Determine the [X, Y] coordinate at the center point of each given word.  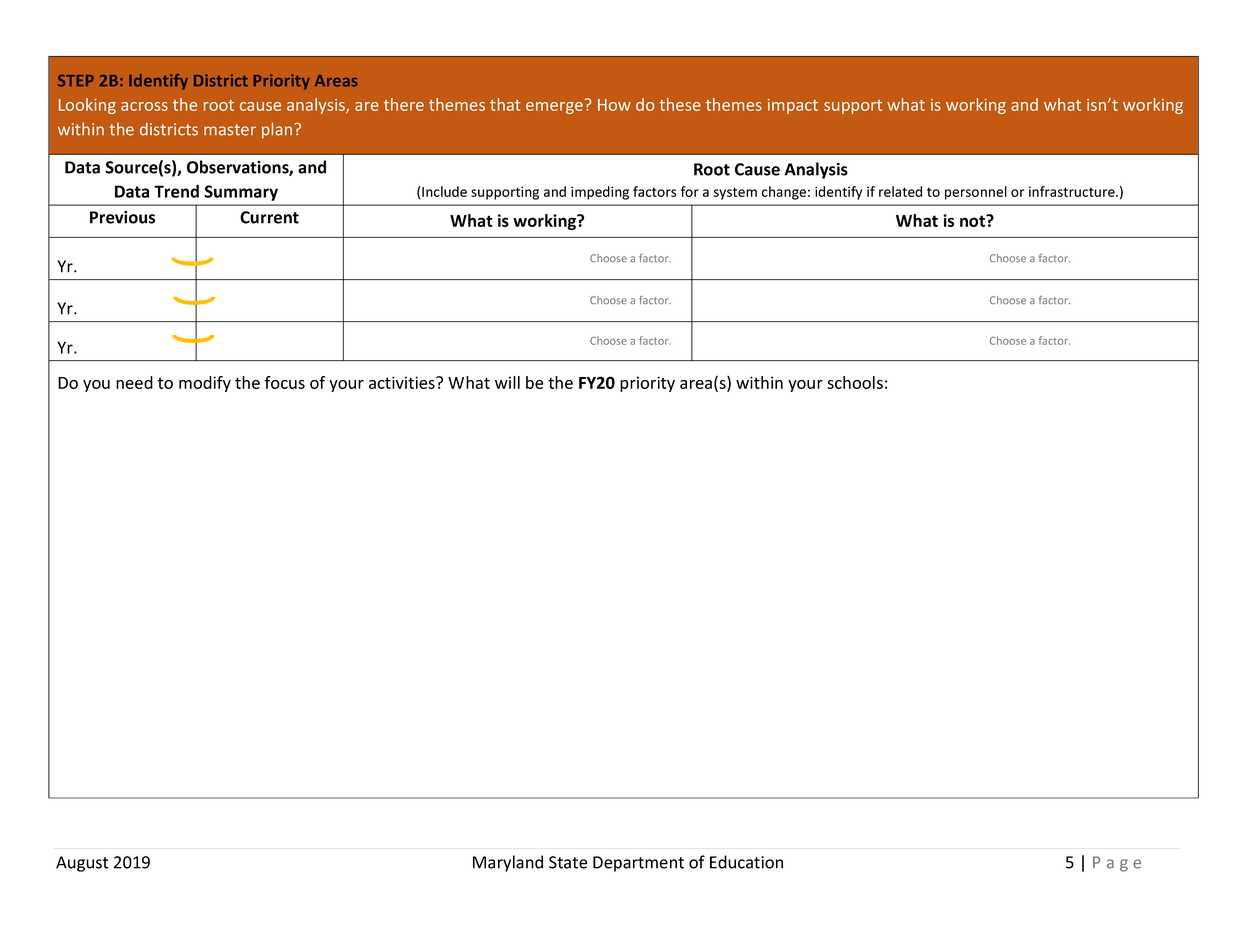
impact [793, 106]
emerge [554, 108]
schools [855, 382]
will [507, 382]
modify [205, 384]
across [144, 106]
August [82, 864]
